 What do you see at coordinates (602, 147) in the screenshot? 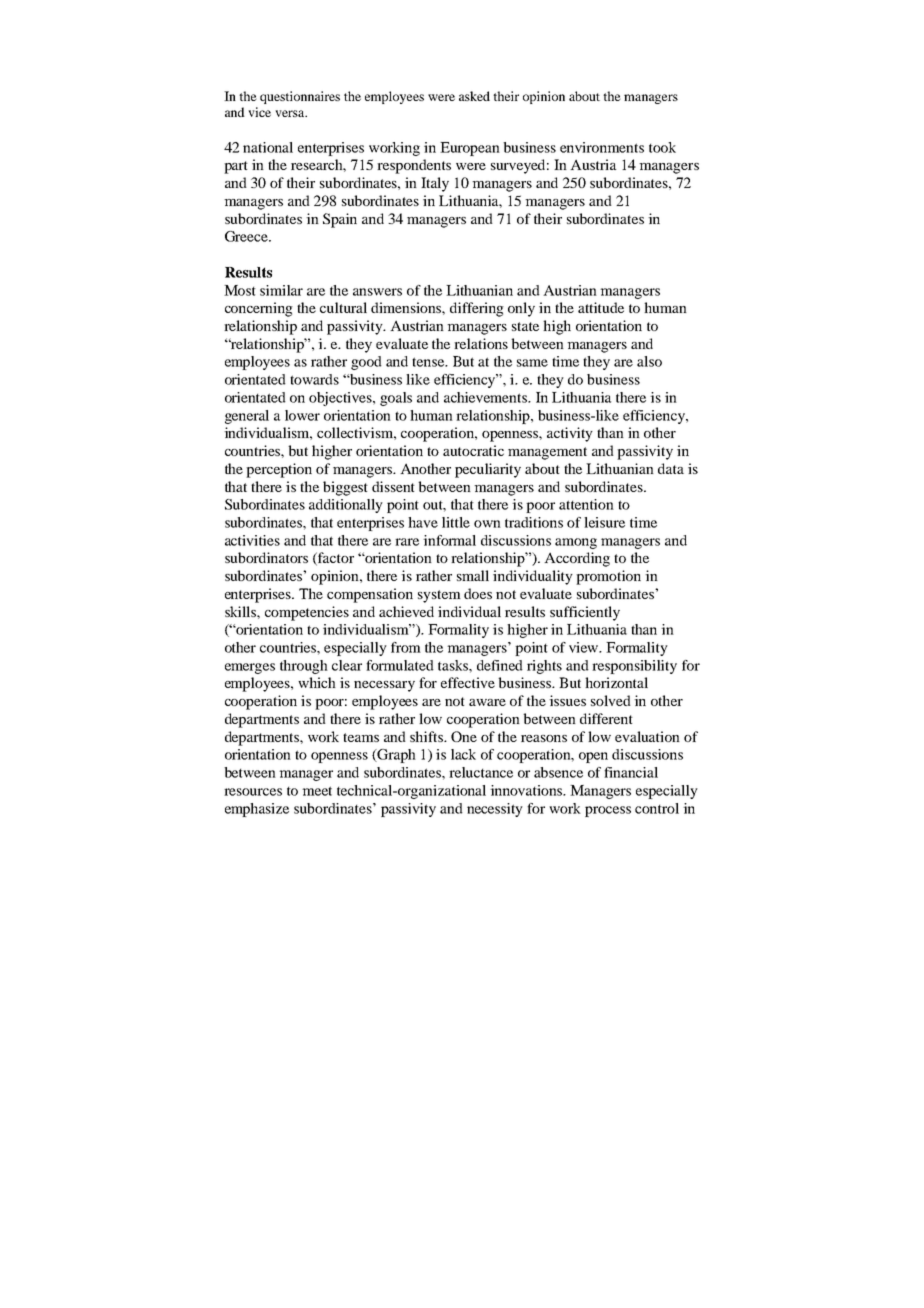
I see `environments` at bounding box center [602, 147].
